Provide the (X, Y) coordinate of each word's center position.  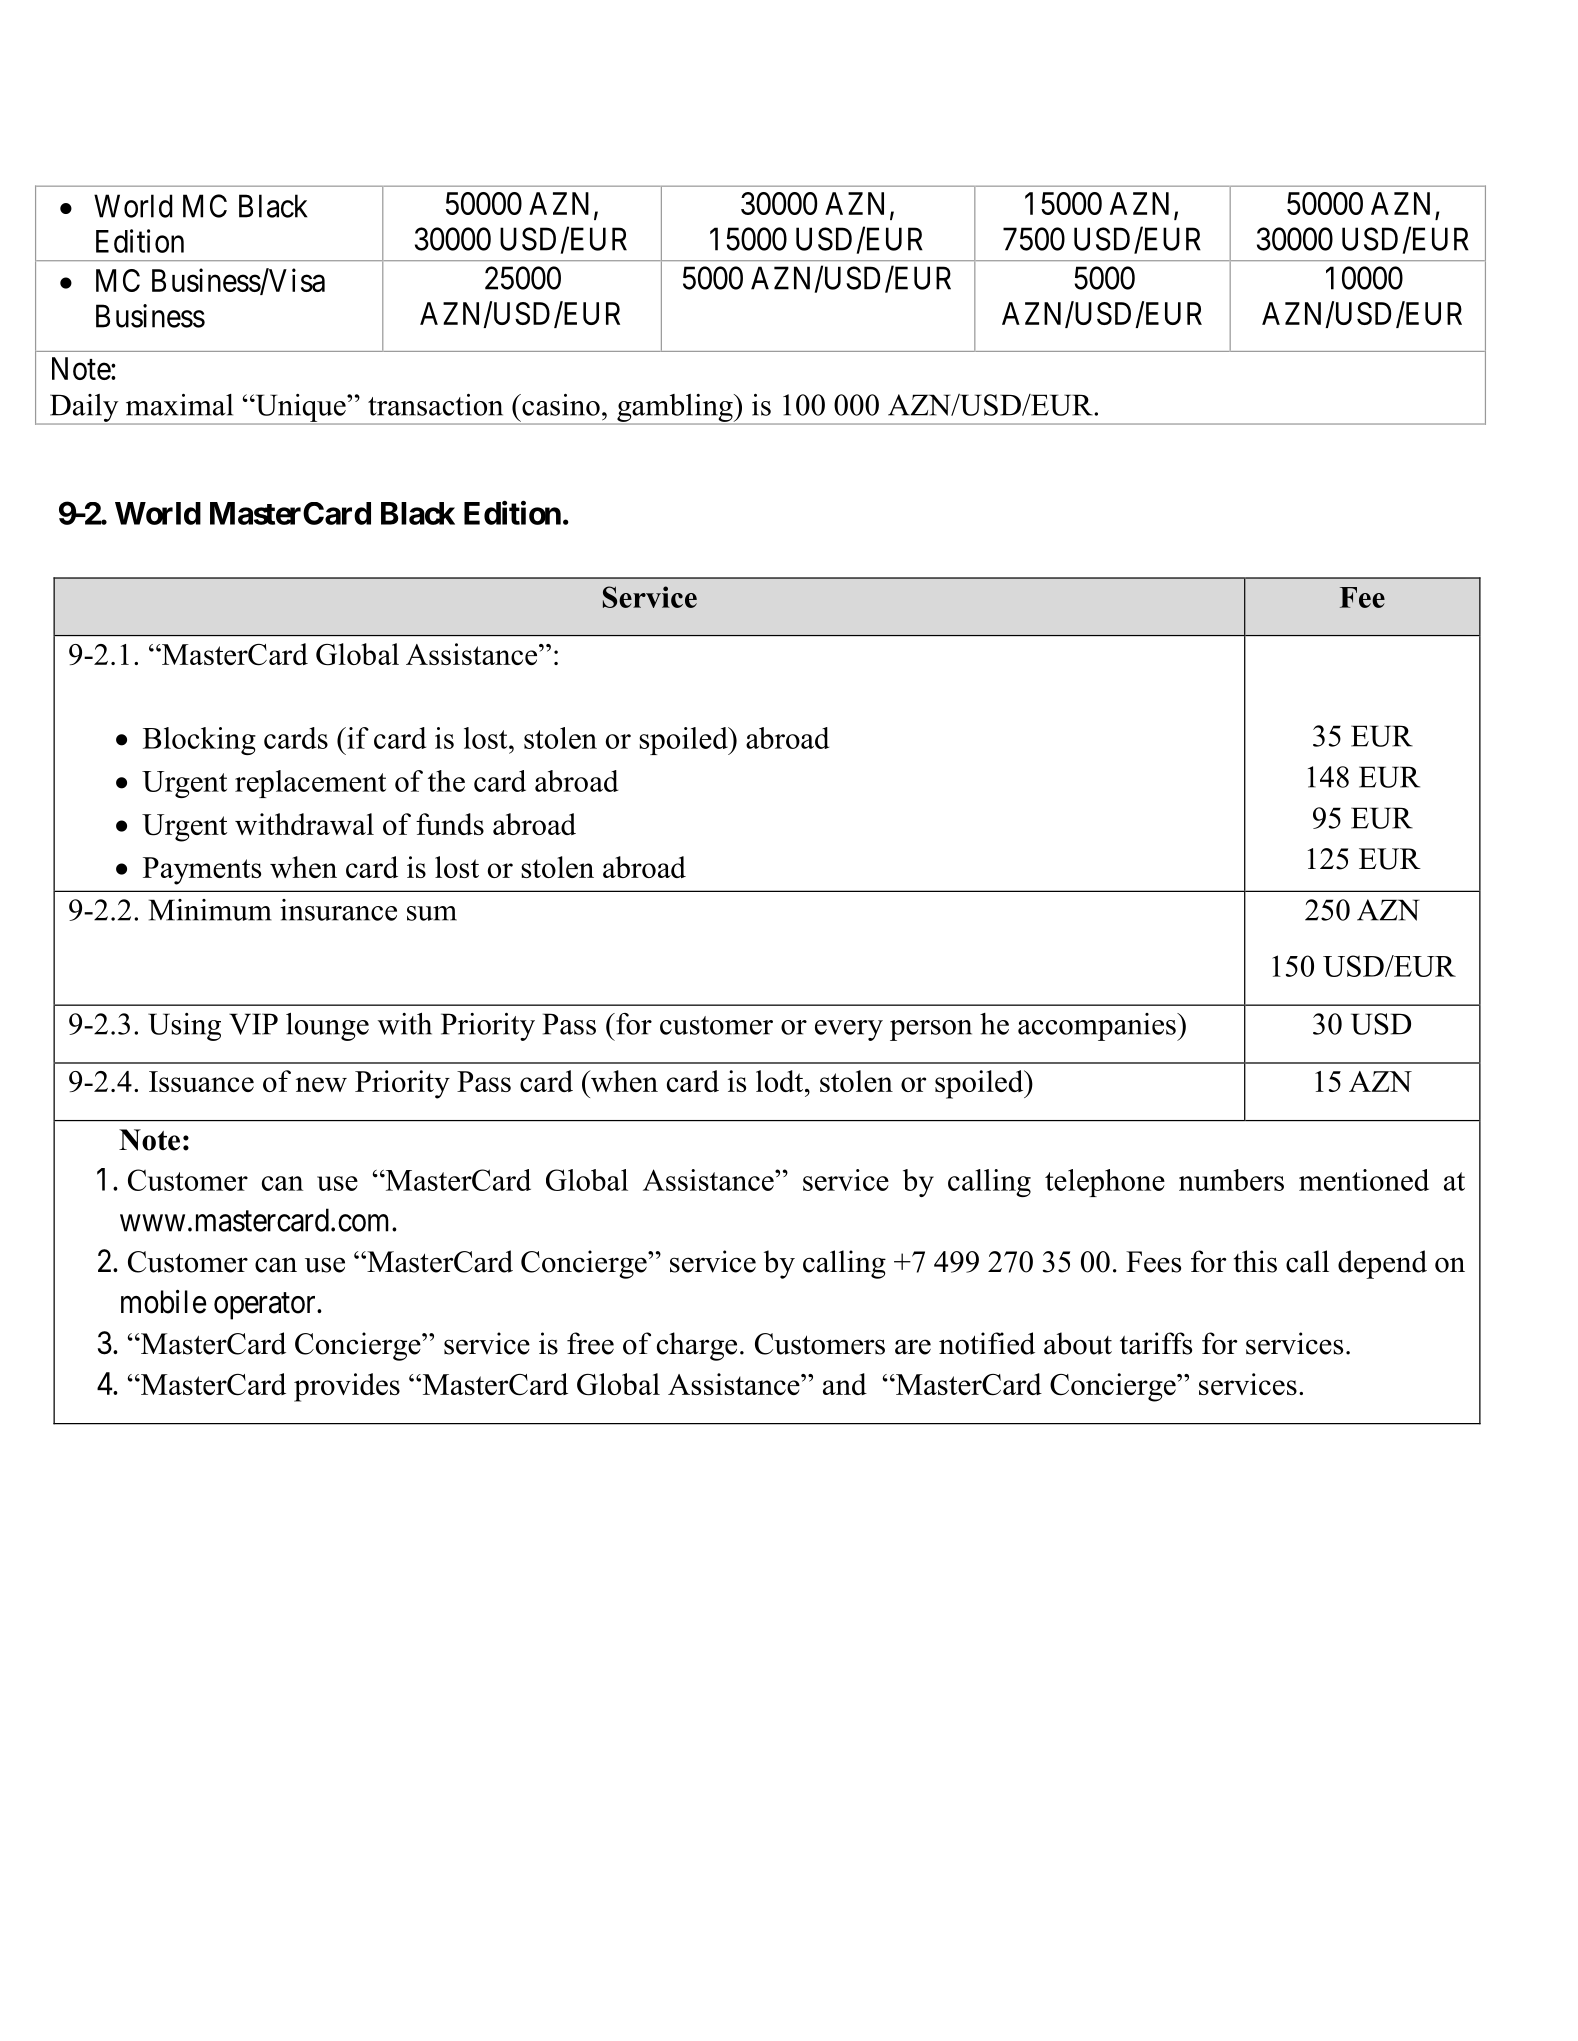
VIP (253, 1024)
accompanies (1098, 1027)
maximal (179, 405)
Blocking (199, 741)
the (446, 781)
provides (347, 1387)
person (931, 1030)
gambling (675, 409)
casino (560, 405)
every (849, 1030)
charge (697, 1346)
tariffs (1156, 1343)
